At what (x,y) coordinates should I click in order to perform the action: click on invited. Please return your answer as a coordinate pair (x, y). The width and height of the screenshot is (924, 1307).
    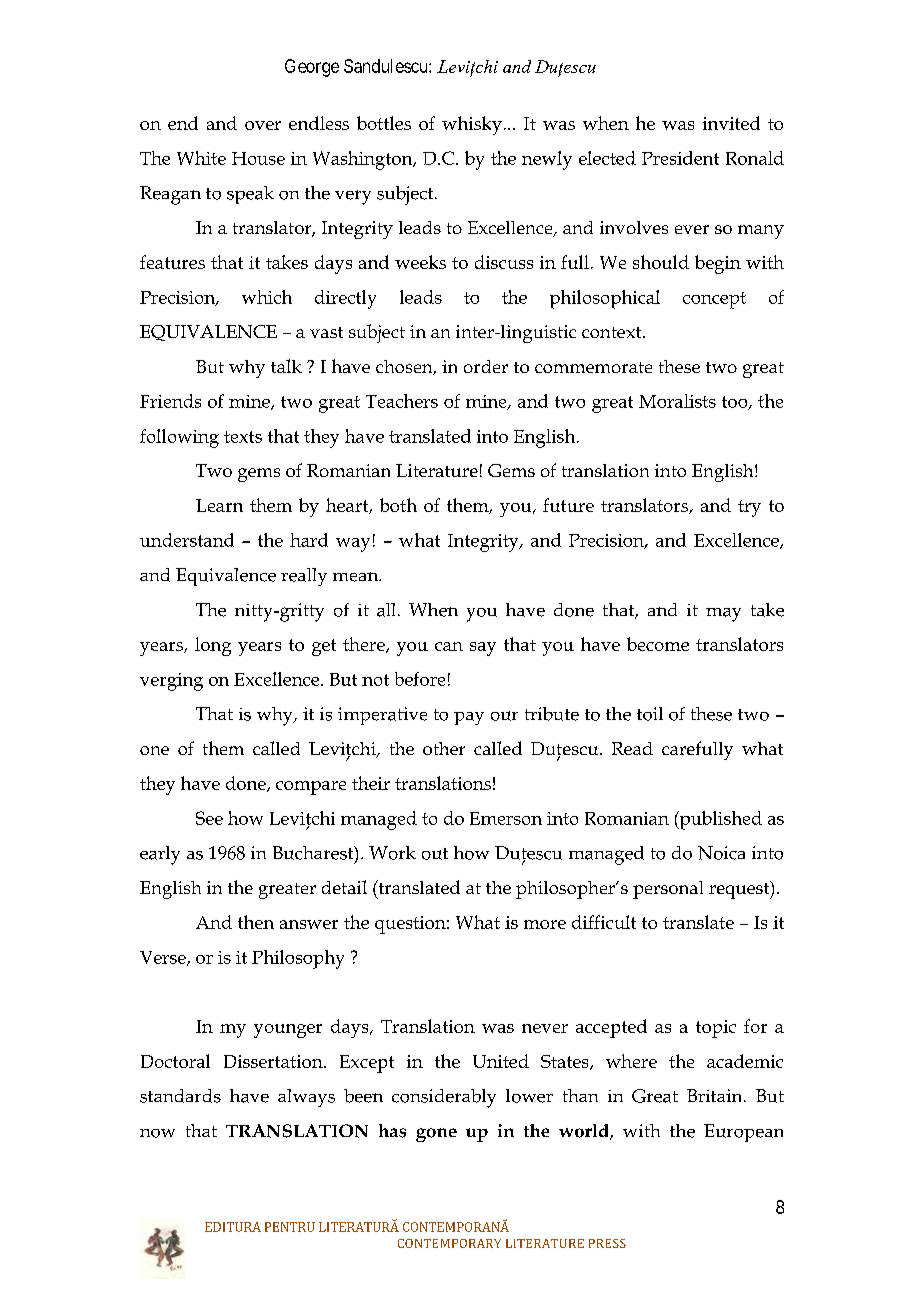
    Looking at the image, I should click on (731, 123).
